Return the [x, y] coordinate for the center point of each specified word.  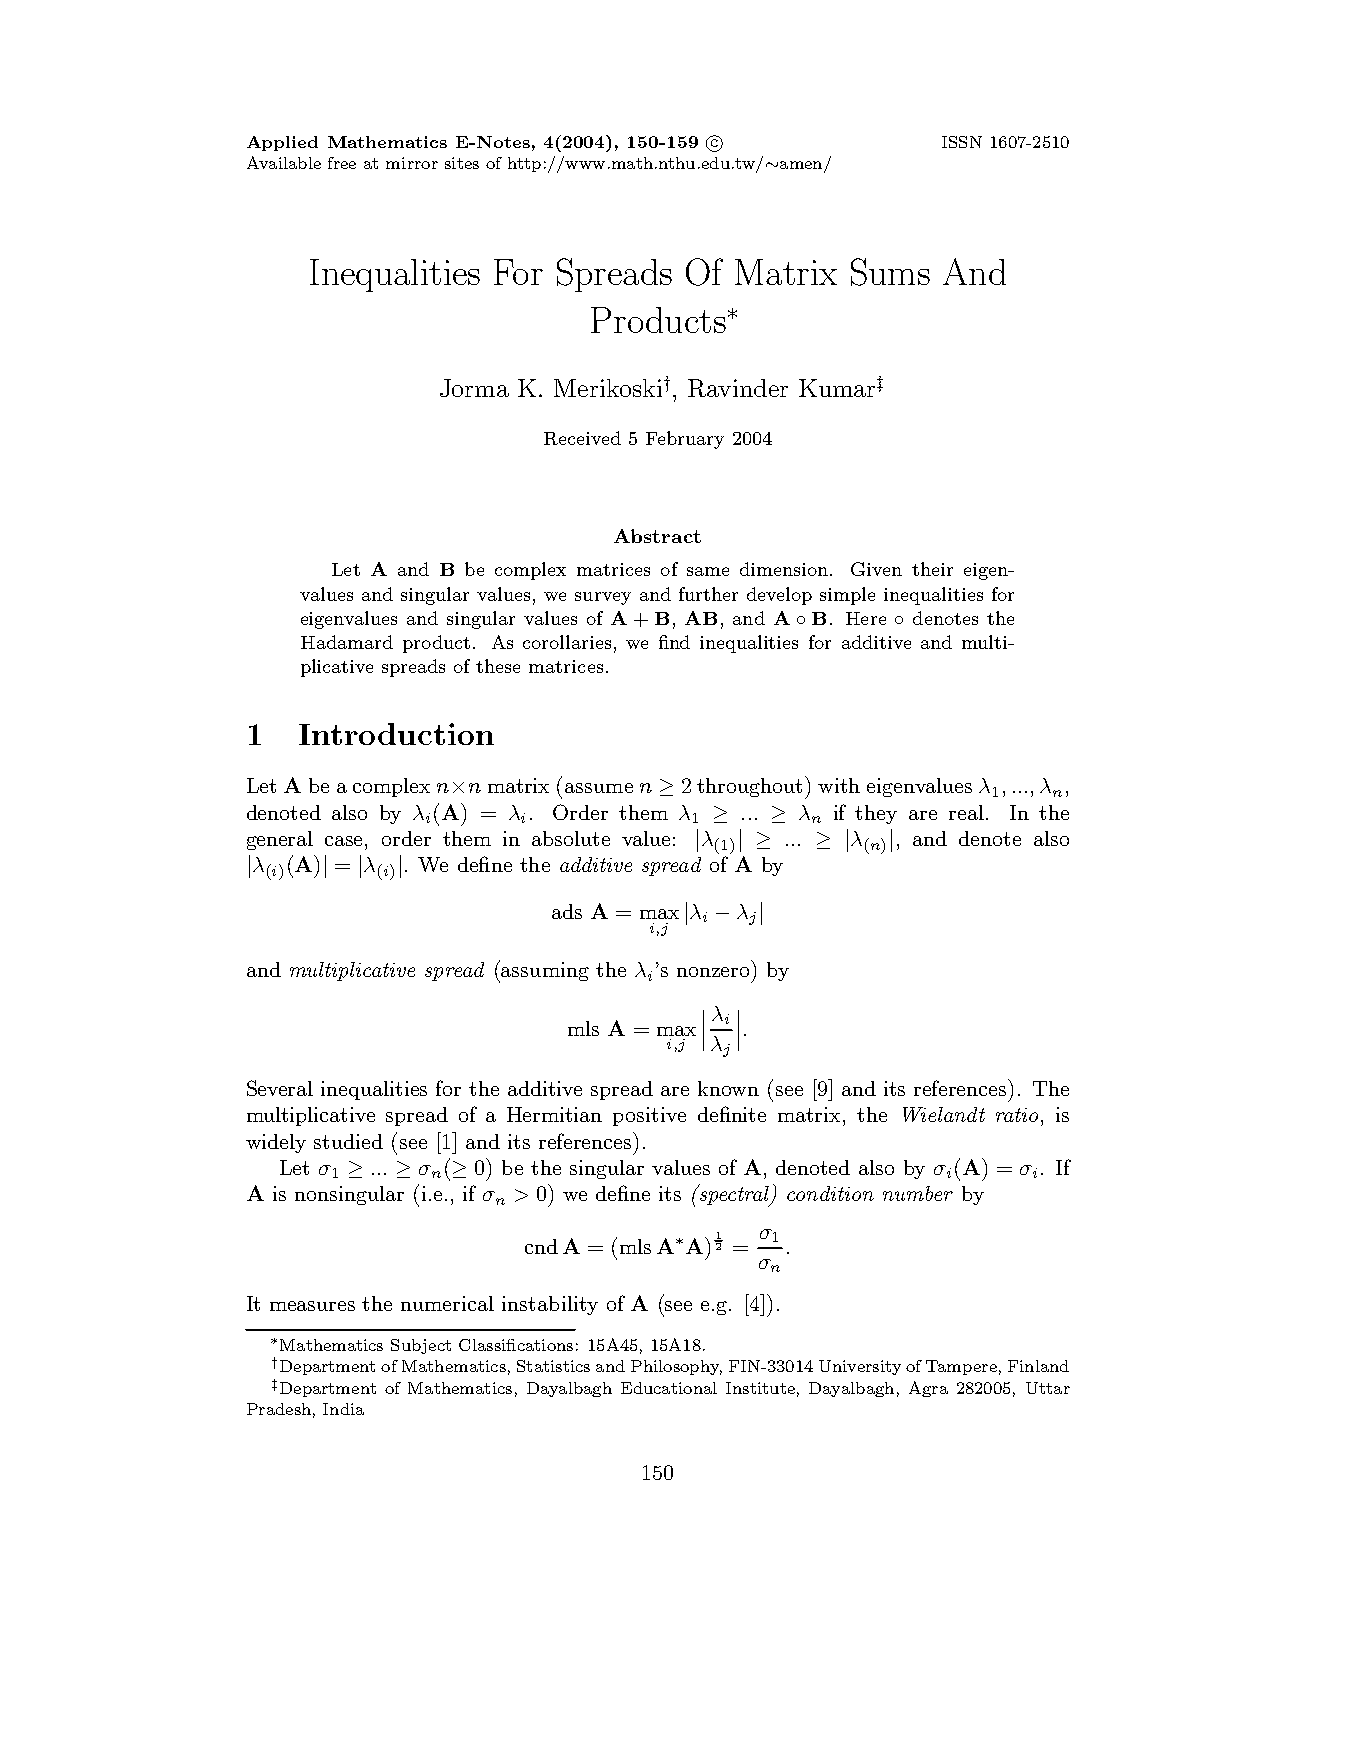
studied [348, 1141]
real [966, 812]
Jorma [474, 388]
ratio [1017, 1115]
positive [649, 1116]
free [342, 163]
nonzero [713, 972]
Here [866, 618]
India [343, 1409]
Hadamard [347, 642]
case [345, 841]
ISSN [962, 142]
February [685, 440]
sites [462, 163]
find [674, 642]
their [932, 569]
